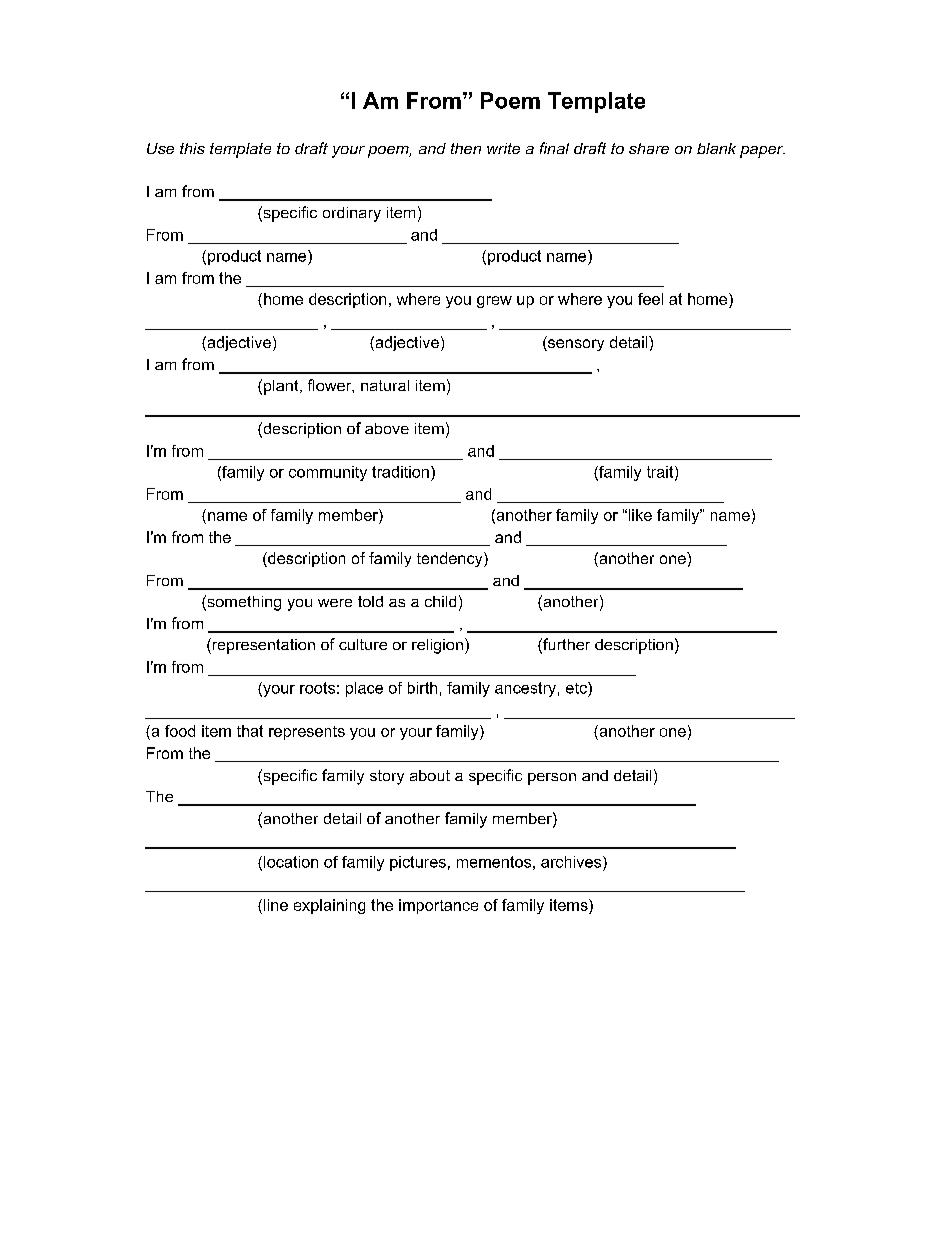 The height and width of the image is (1233, 952). Describe the element at coordinates (430, 775) in the image. I see `about` at that location.
